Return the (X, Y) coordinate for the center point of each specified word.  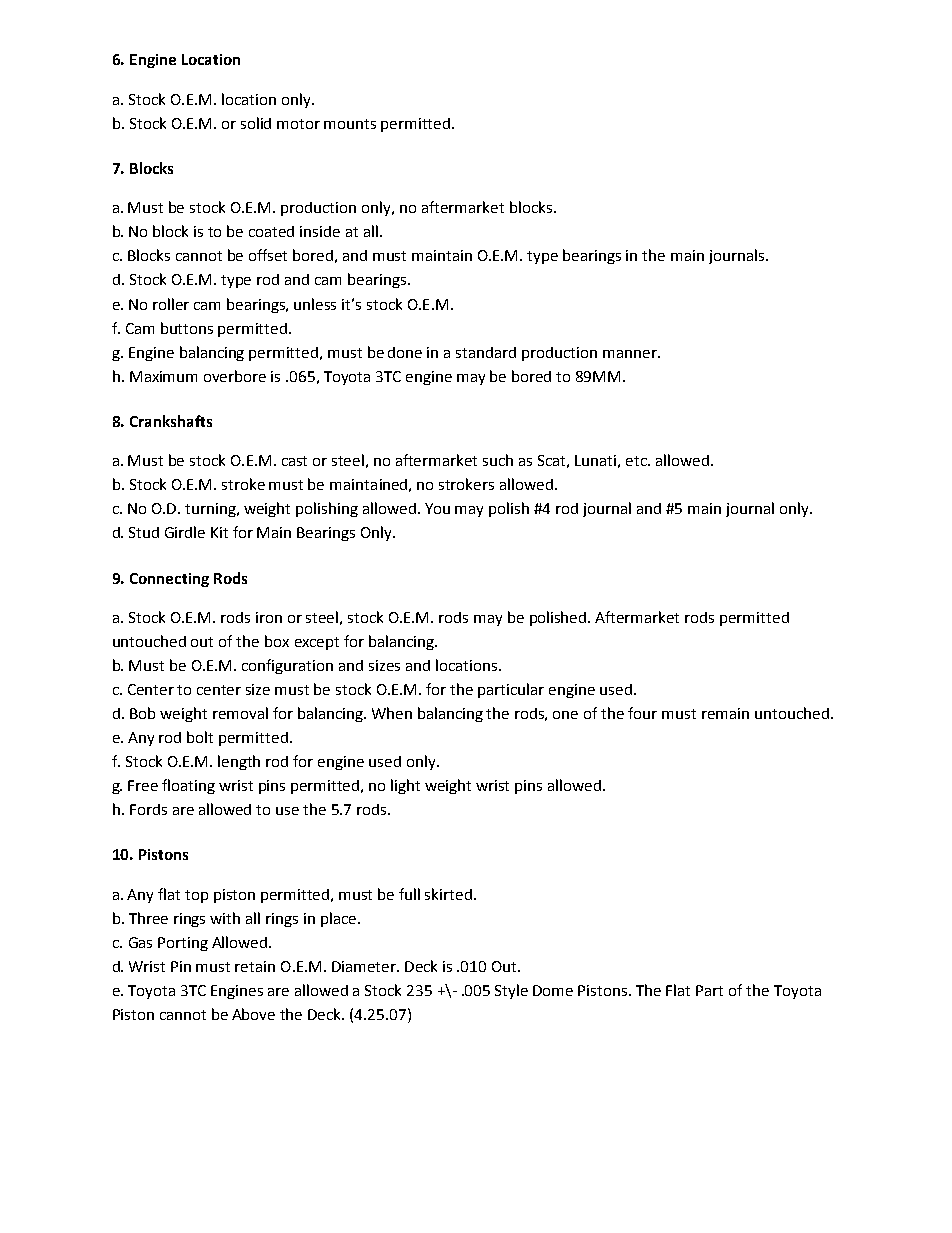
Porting (183, 944)
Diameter (365, 966)
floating (188, 786)
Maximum (163, 376)
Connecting (169, 580)
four (642, 713)
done (405, 352)
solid (256, 123)
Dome (553, 990)
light (405, 786)
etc (637, 461)
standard (486, 352)
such (498, 460)
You (437, 508)
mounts (350, 124)
